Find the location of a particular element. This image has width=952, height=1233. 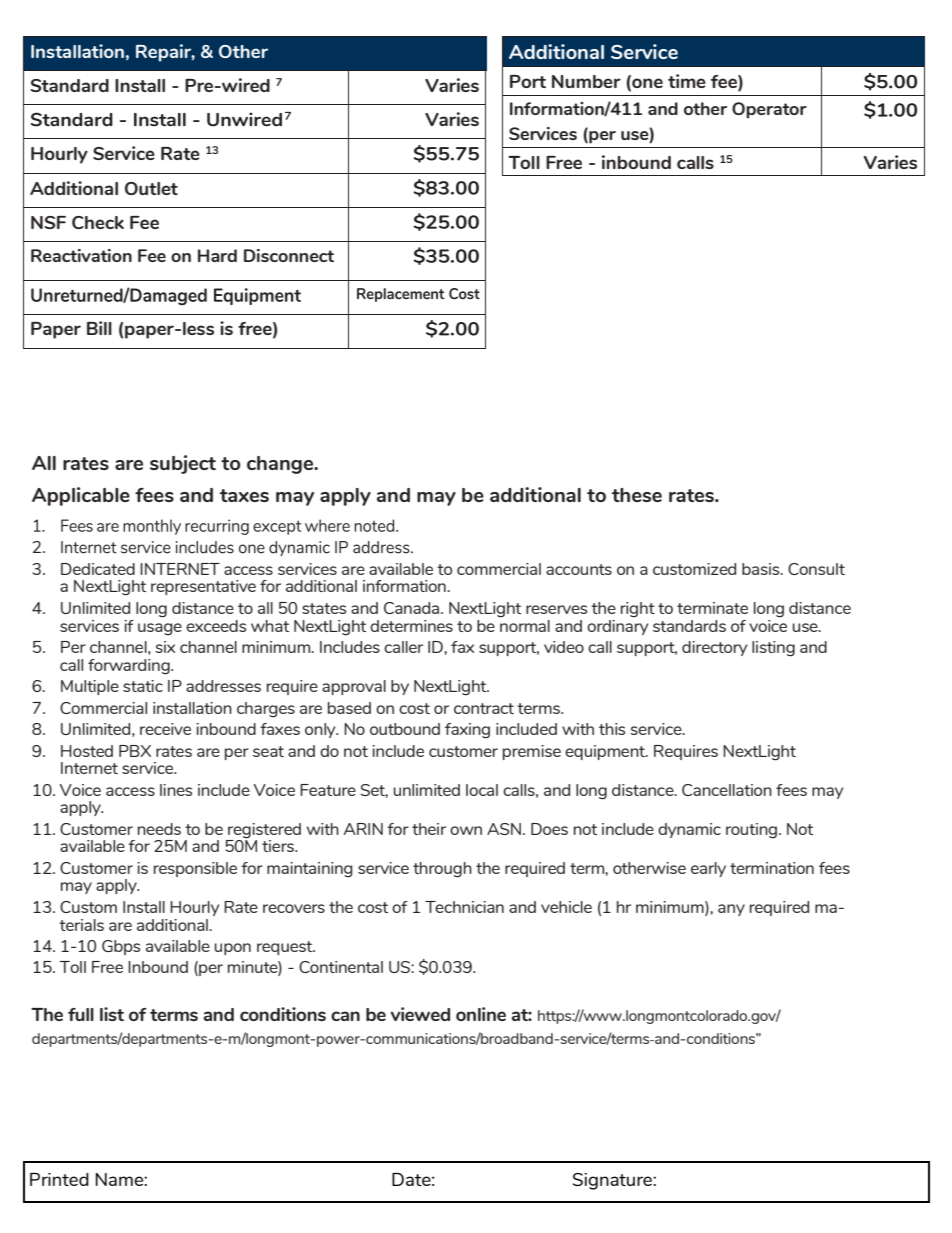

subject is located at coordinates (183, 464).
